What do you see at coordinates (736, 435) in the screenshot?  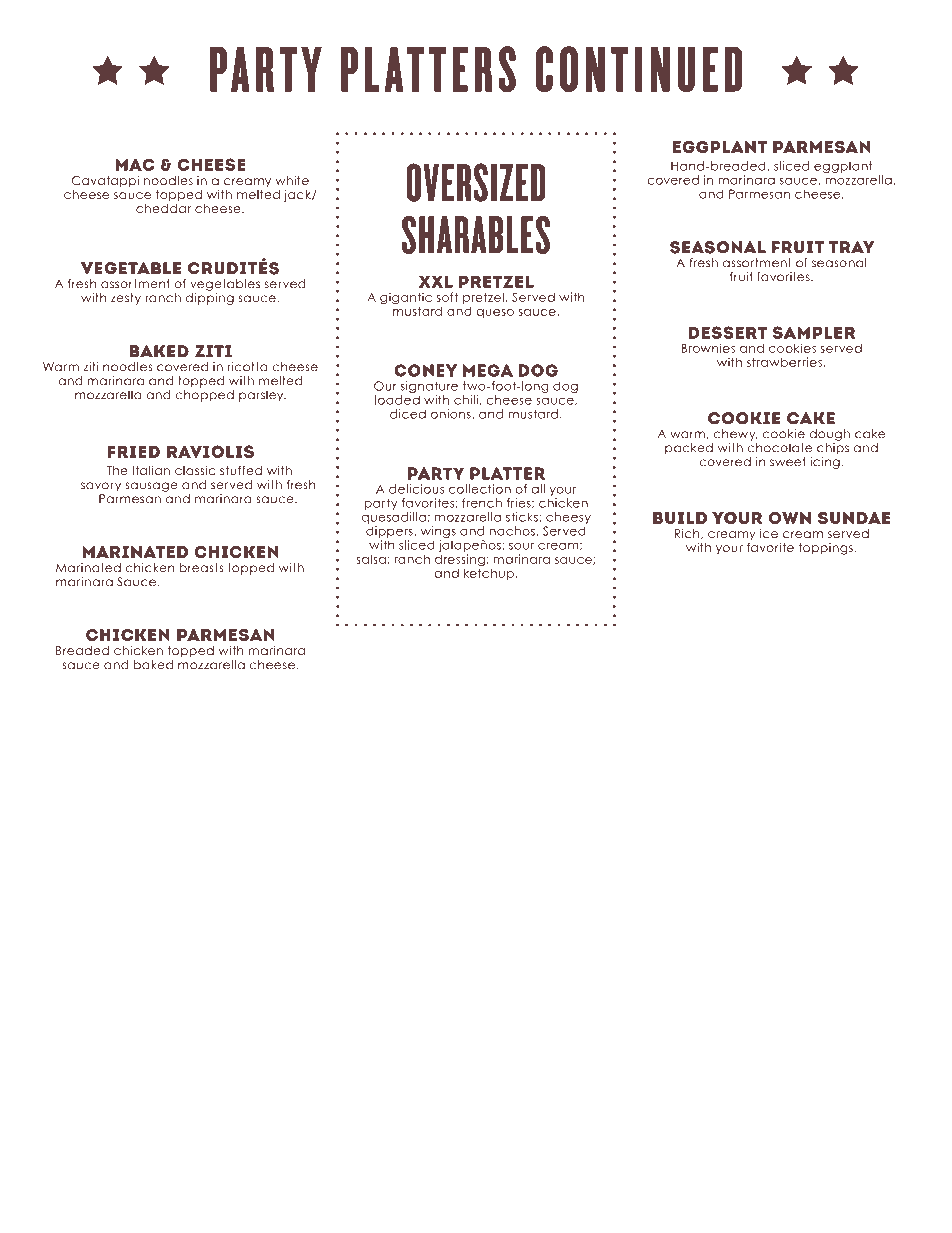 I see `chewy` at bounding box center [736, 435].
